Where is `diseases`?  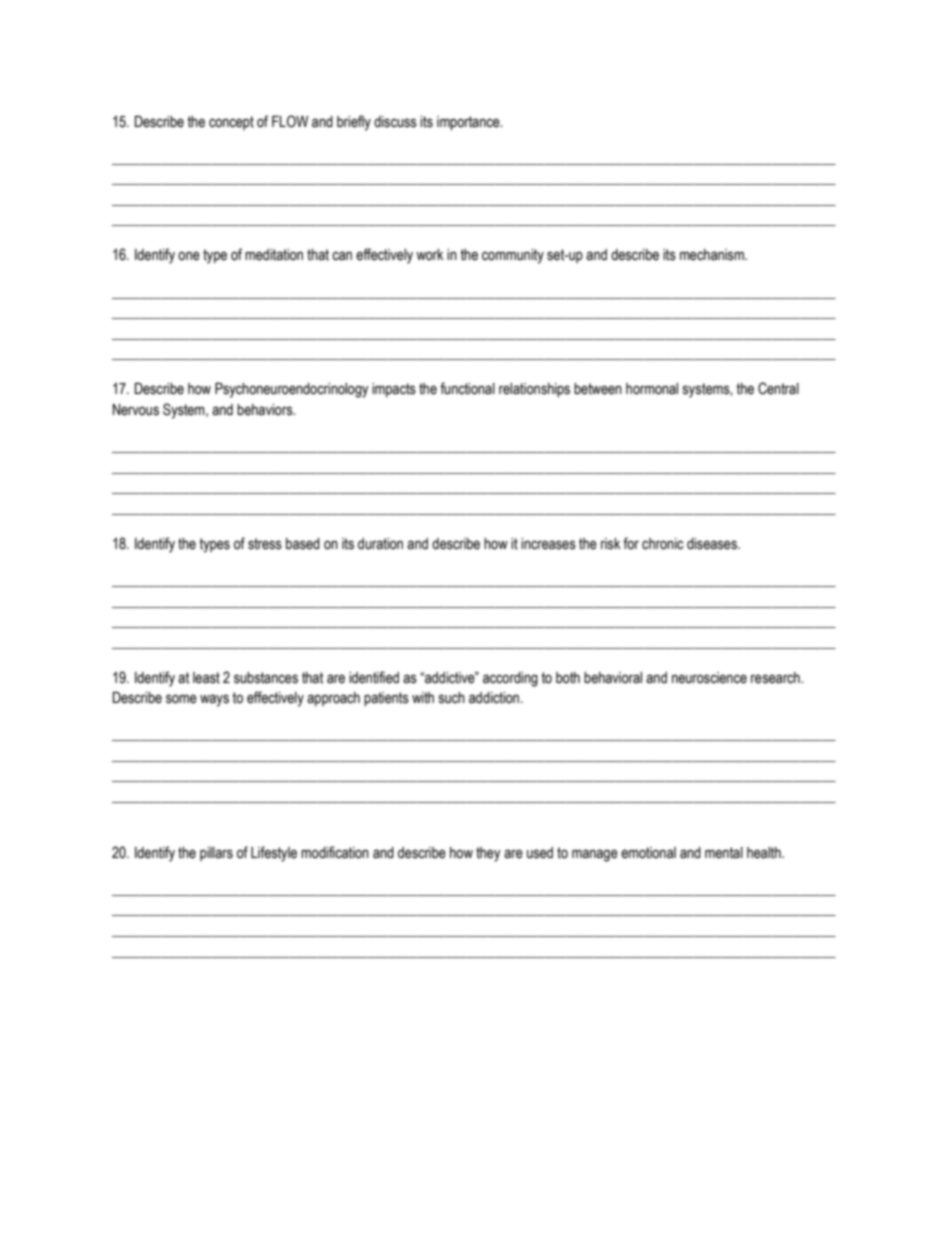 diseases is located at coordinates (713, 544).
